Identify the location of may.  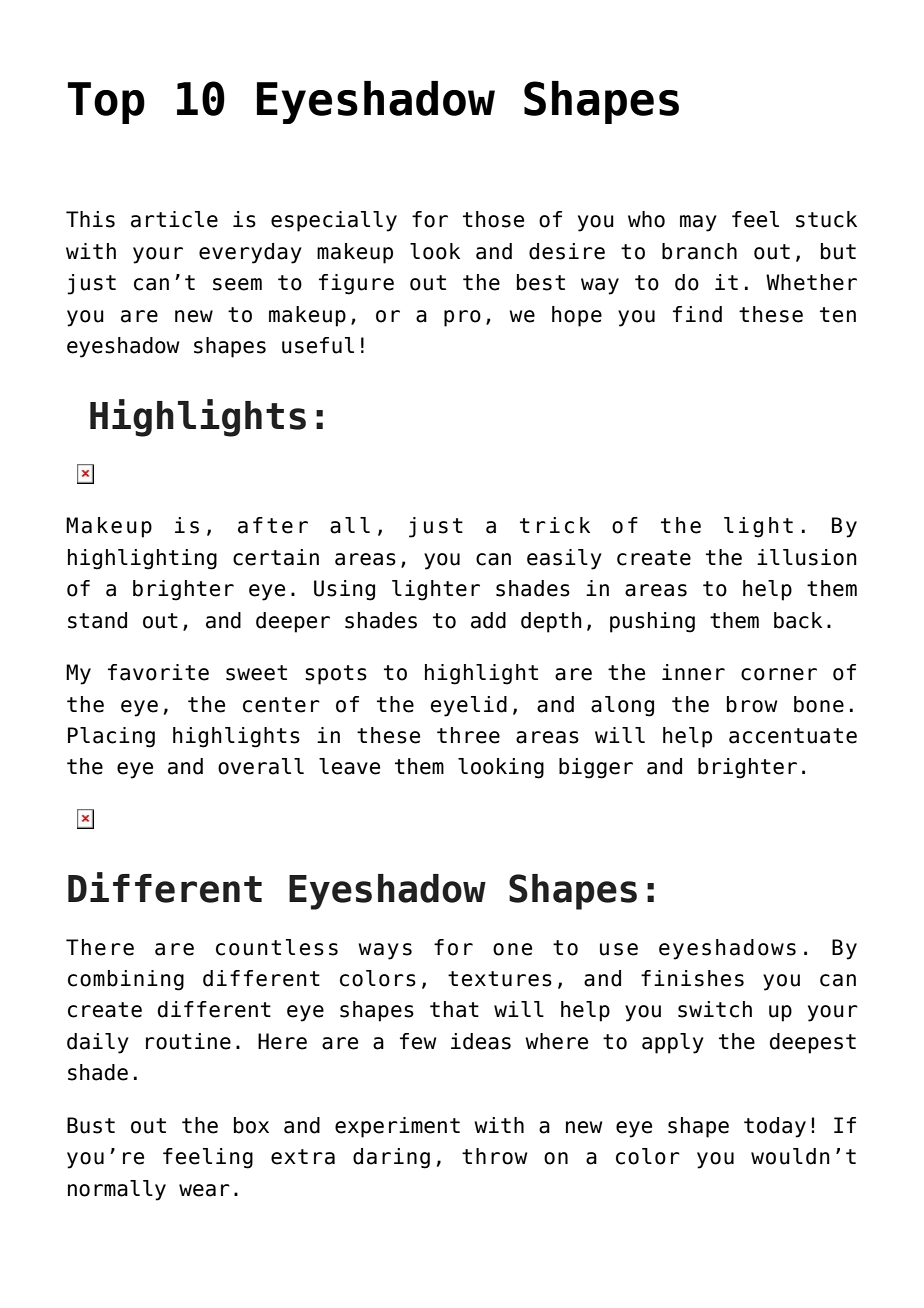
(698, 223).
